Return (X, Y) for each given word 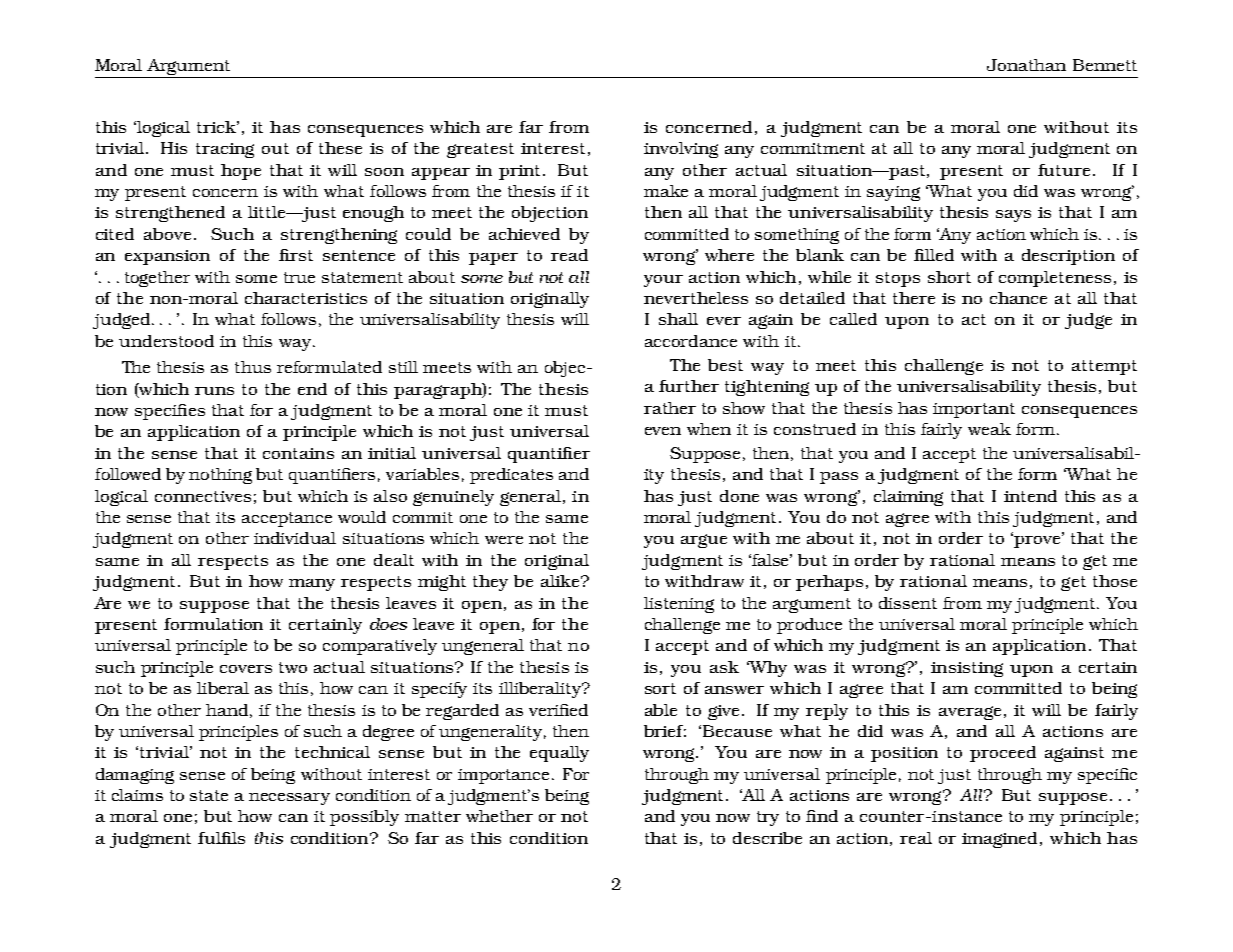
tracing (225, 150)
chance (1018, 298)
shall (678, 319)
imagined (1001, 840)
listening (679, 605)
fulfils (221, 838)
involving (681, 150)
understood (166, 341)
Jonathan (1026, 65)
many (312, 585)
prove (1038, 541)
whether (499, 816)
